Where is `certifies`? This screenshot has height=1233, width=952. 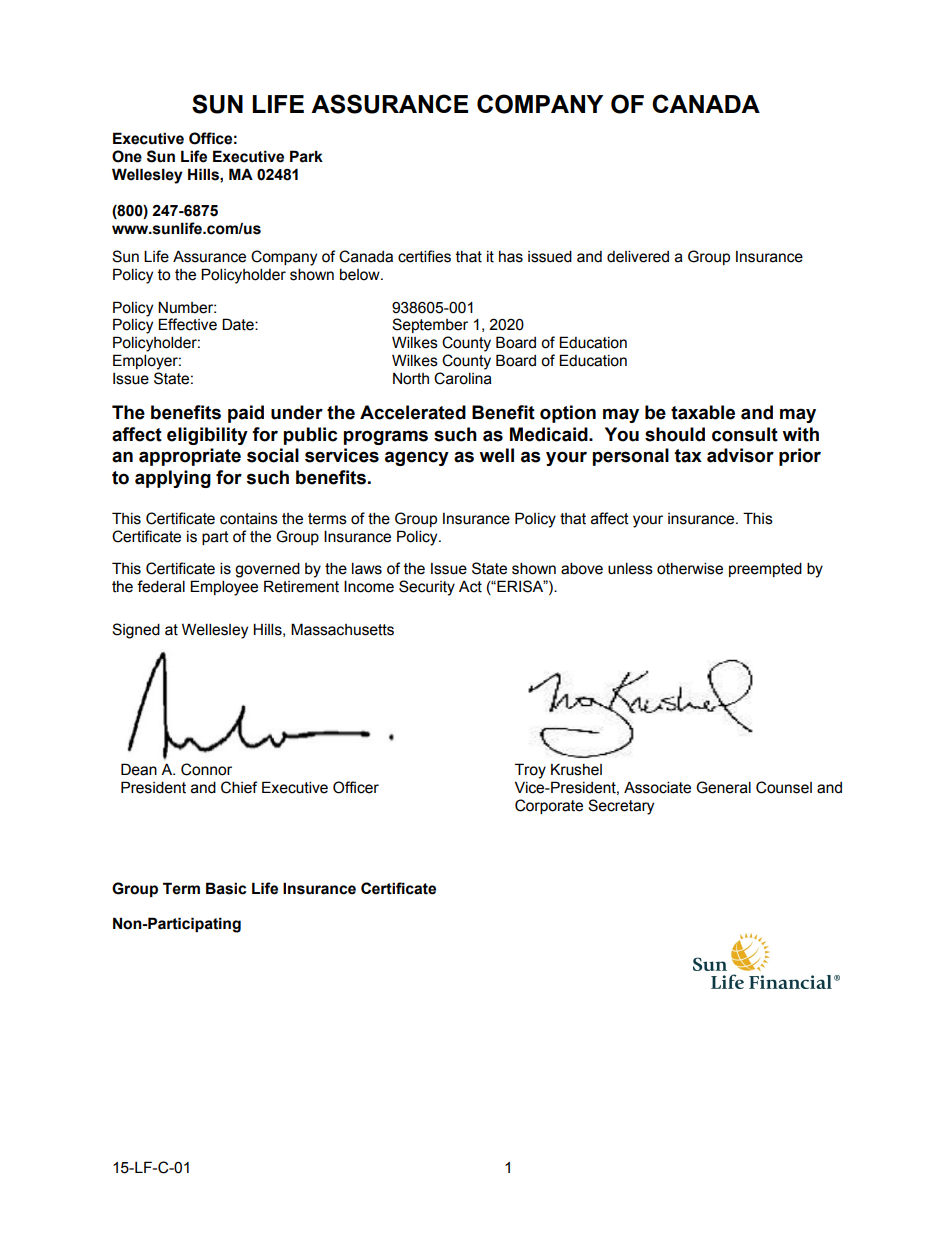 certifies is located at coordinates (424, 256).
